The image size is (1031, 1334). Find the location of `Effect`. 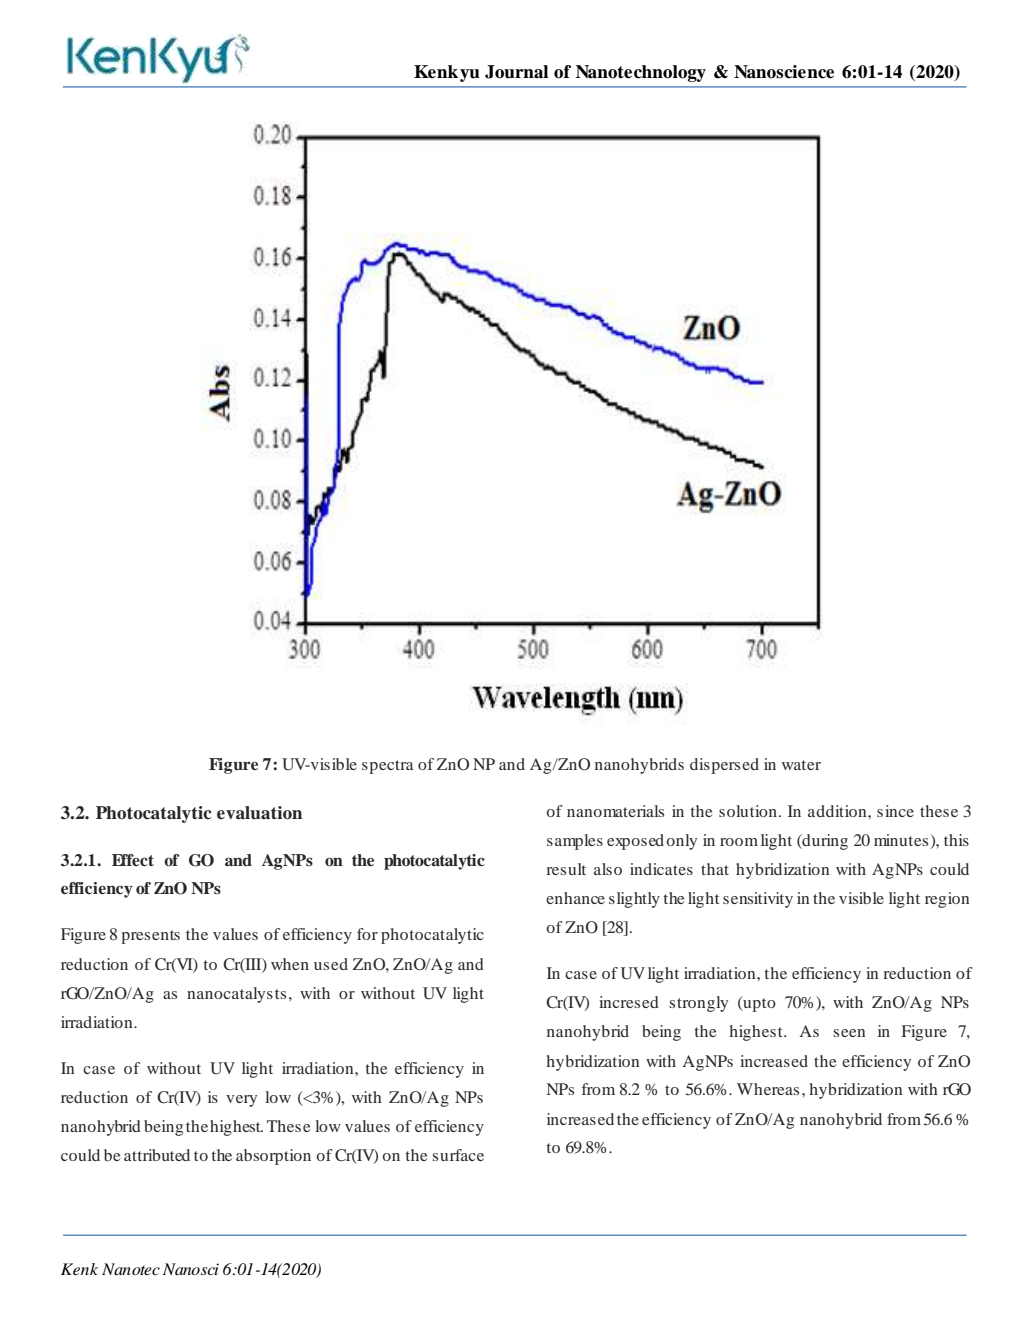

Effect is located at coordinates (133, 860).
